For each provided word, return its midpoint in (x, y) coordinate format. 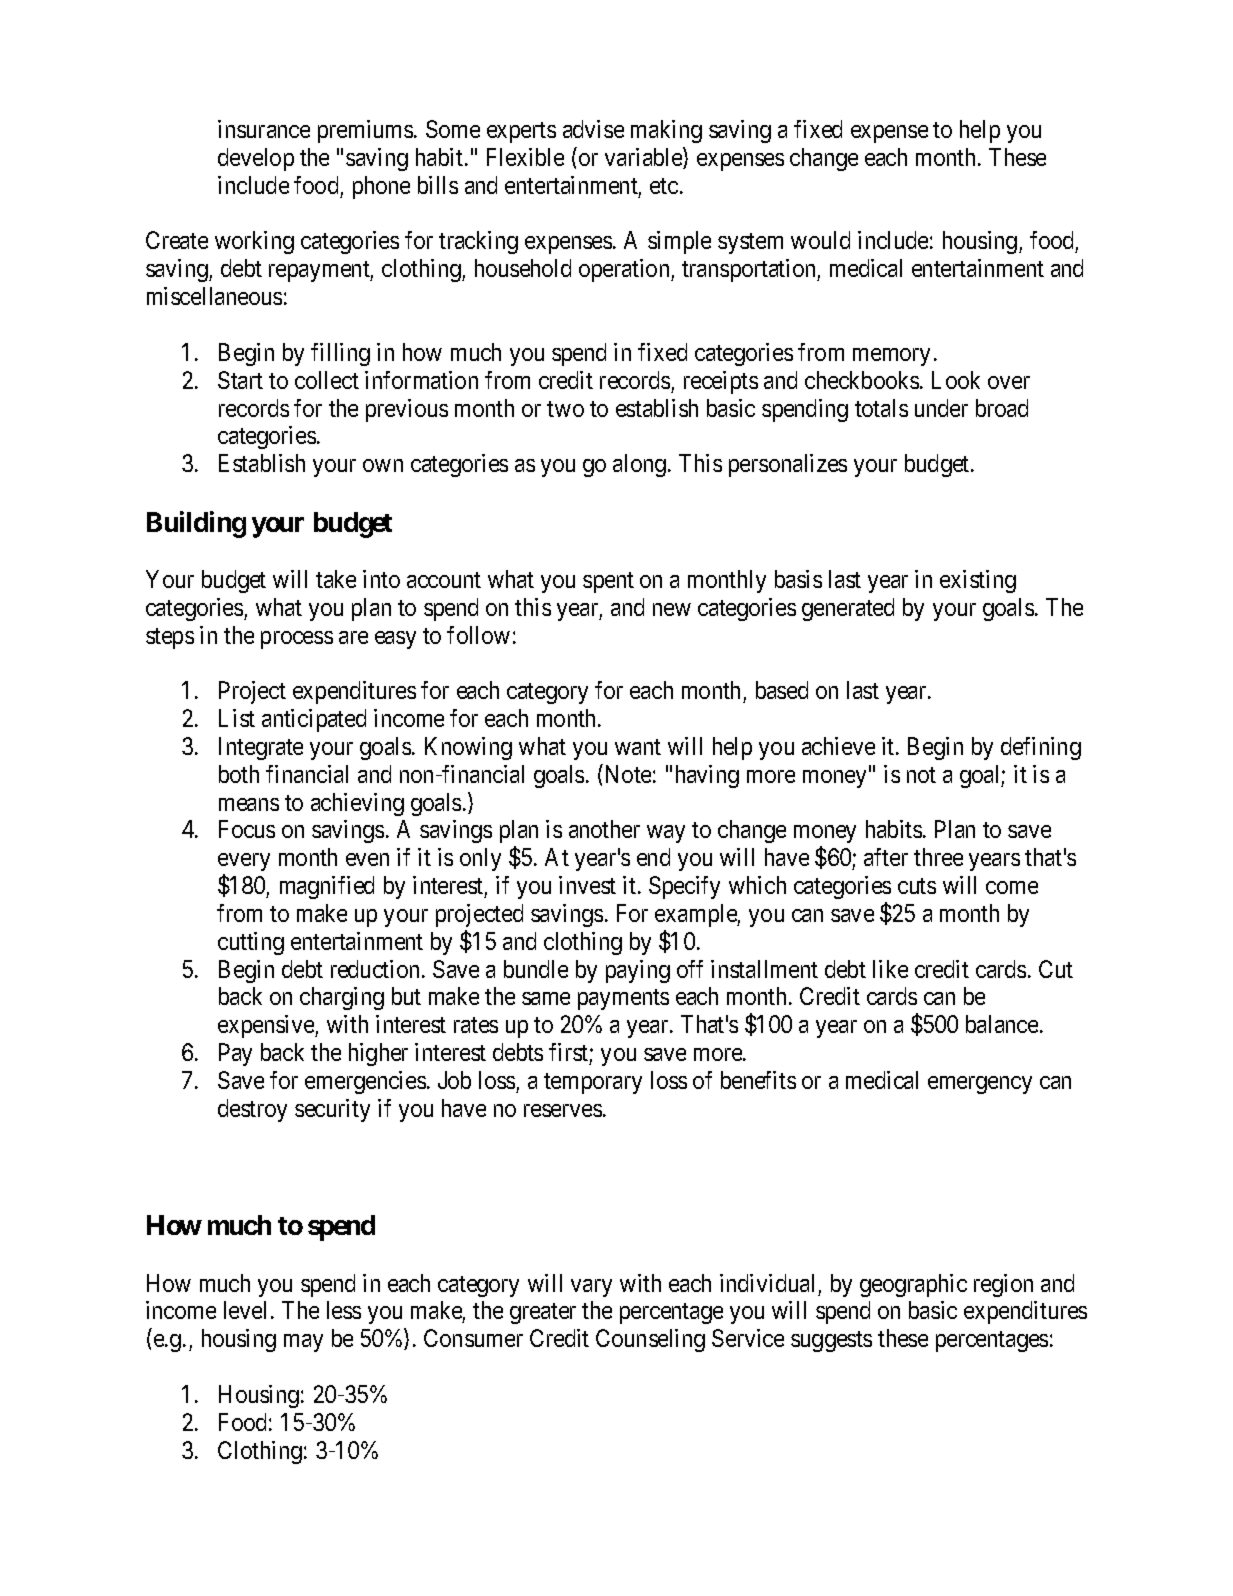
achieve (838, 746)
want (638, 747)
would (820, 240)
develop (256, 159)
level (245, 1310)
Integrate (261, 748)
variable (644, 158)
